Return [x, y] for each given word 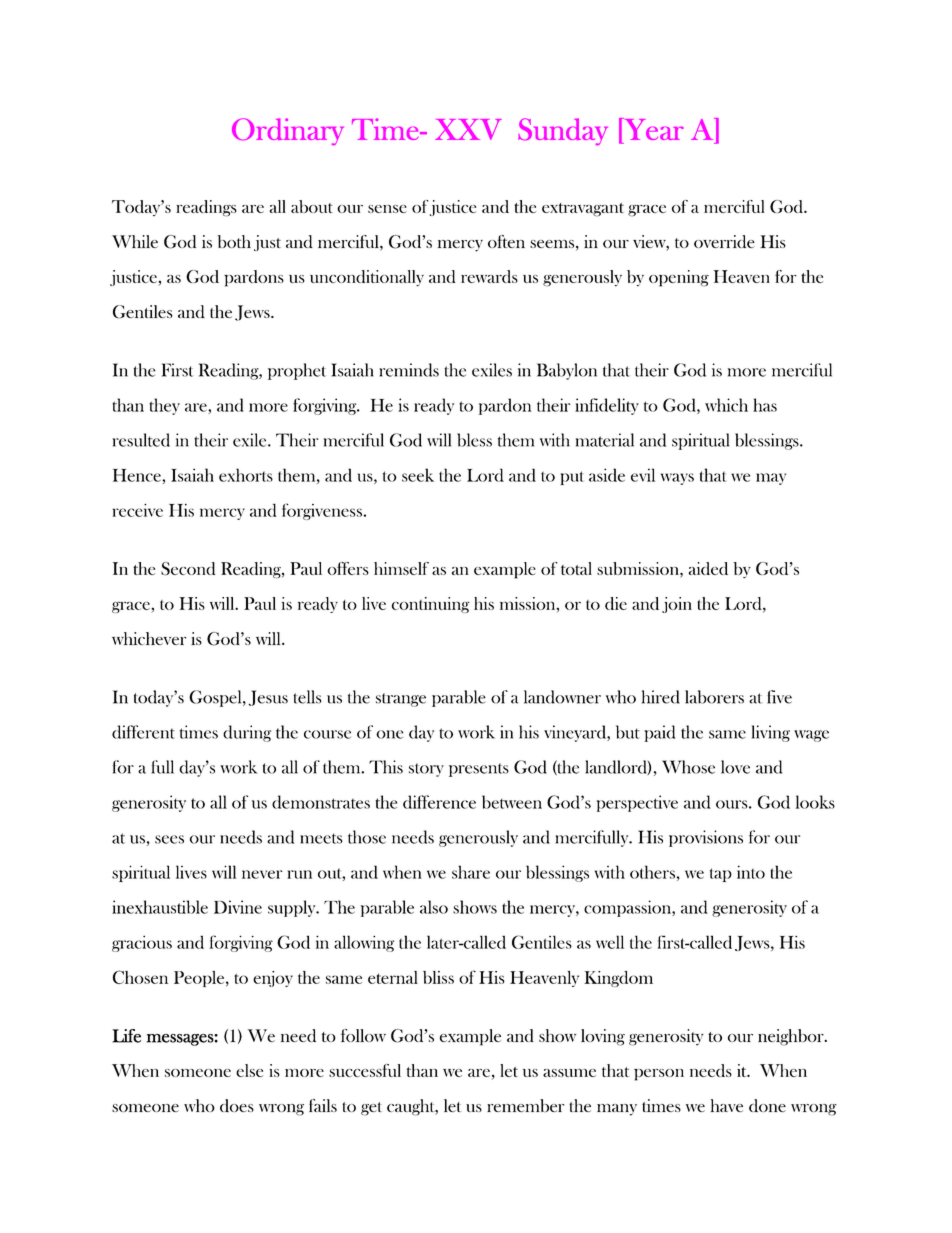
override [724, 241]
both [234, 241]
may [771, 479]
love [735, 767]
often [506, 241]
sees [169, 839]
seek [418, 475]
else [249, 1070]
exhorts [246, 475]
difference [439, 802]
